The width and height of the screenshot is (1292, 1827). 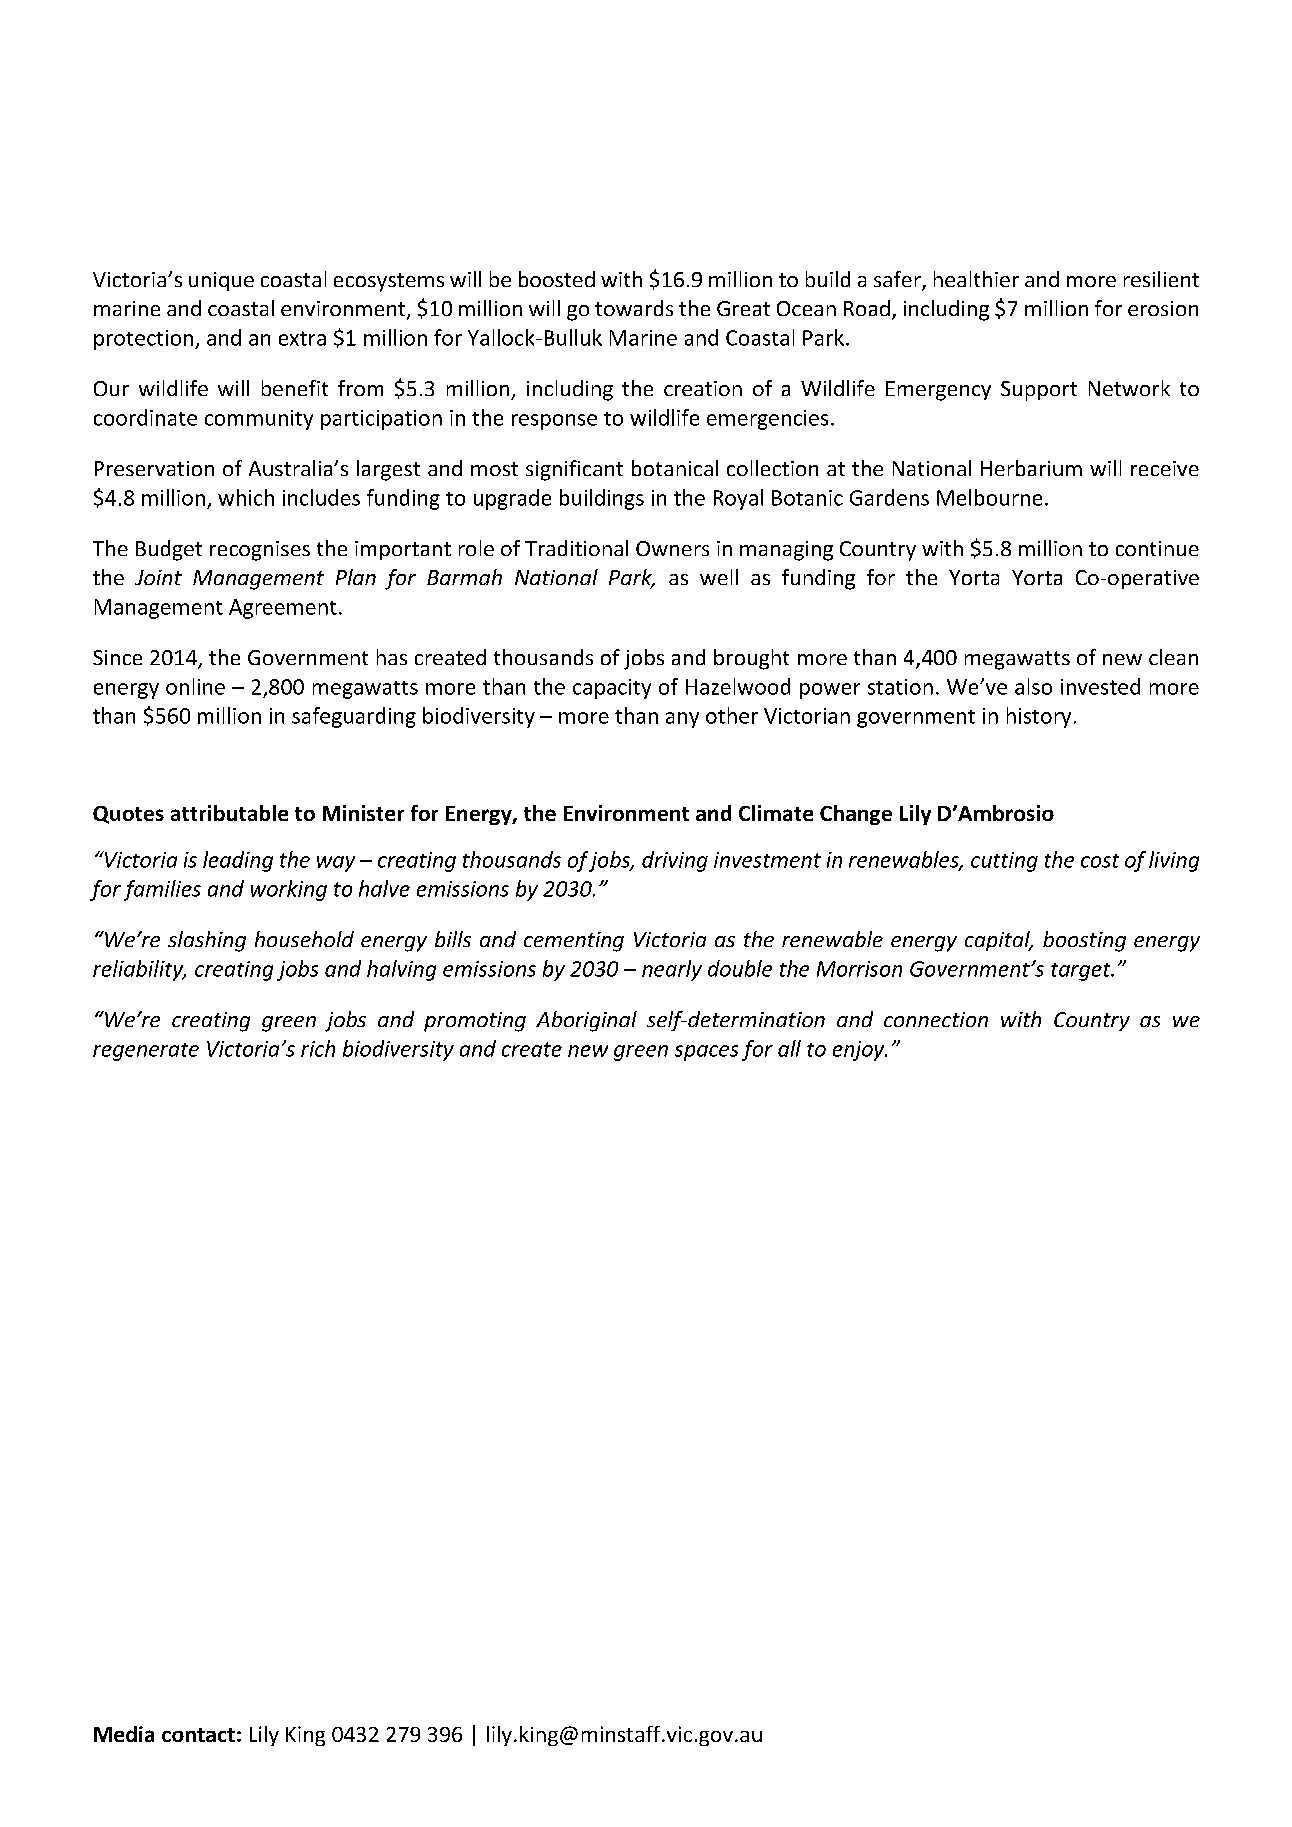 I want to click on Media, so click(x=124, y=1734).
